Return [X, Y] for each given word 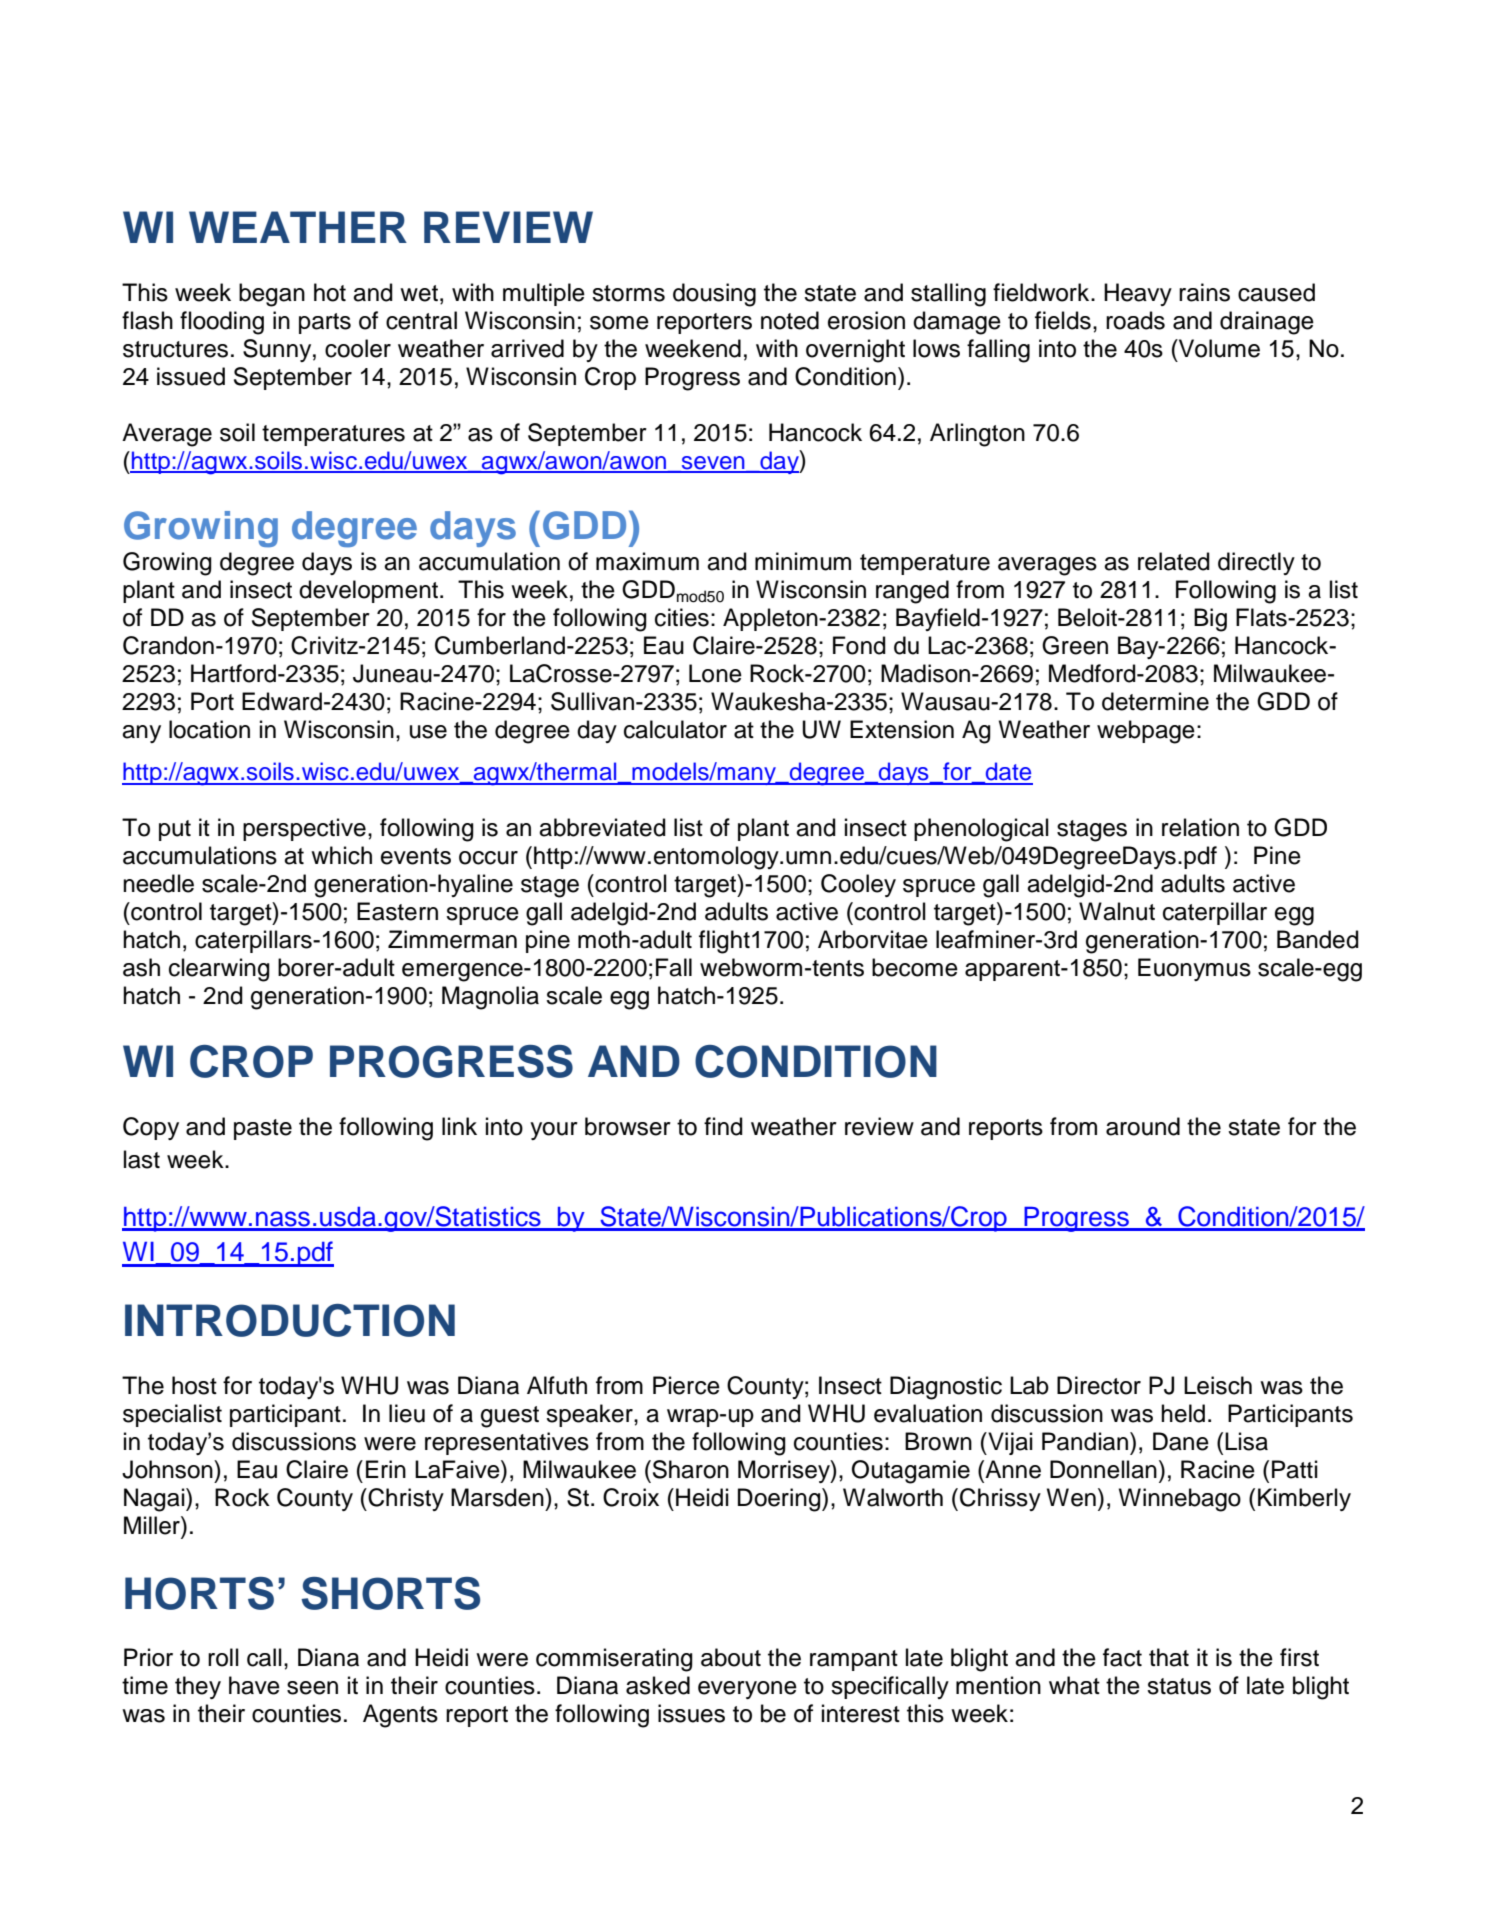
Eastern [397, 911]
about [731, 1657]
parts [325, 323]
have [254, 1685]
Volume [1218, 348]
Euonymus [1194, 969]
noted [790, 320]
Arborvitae [873, 939]
